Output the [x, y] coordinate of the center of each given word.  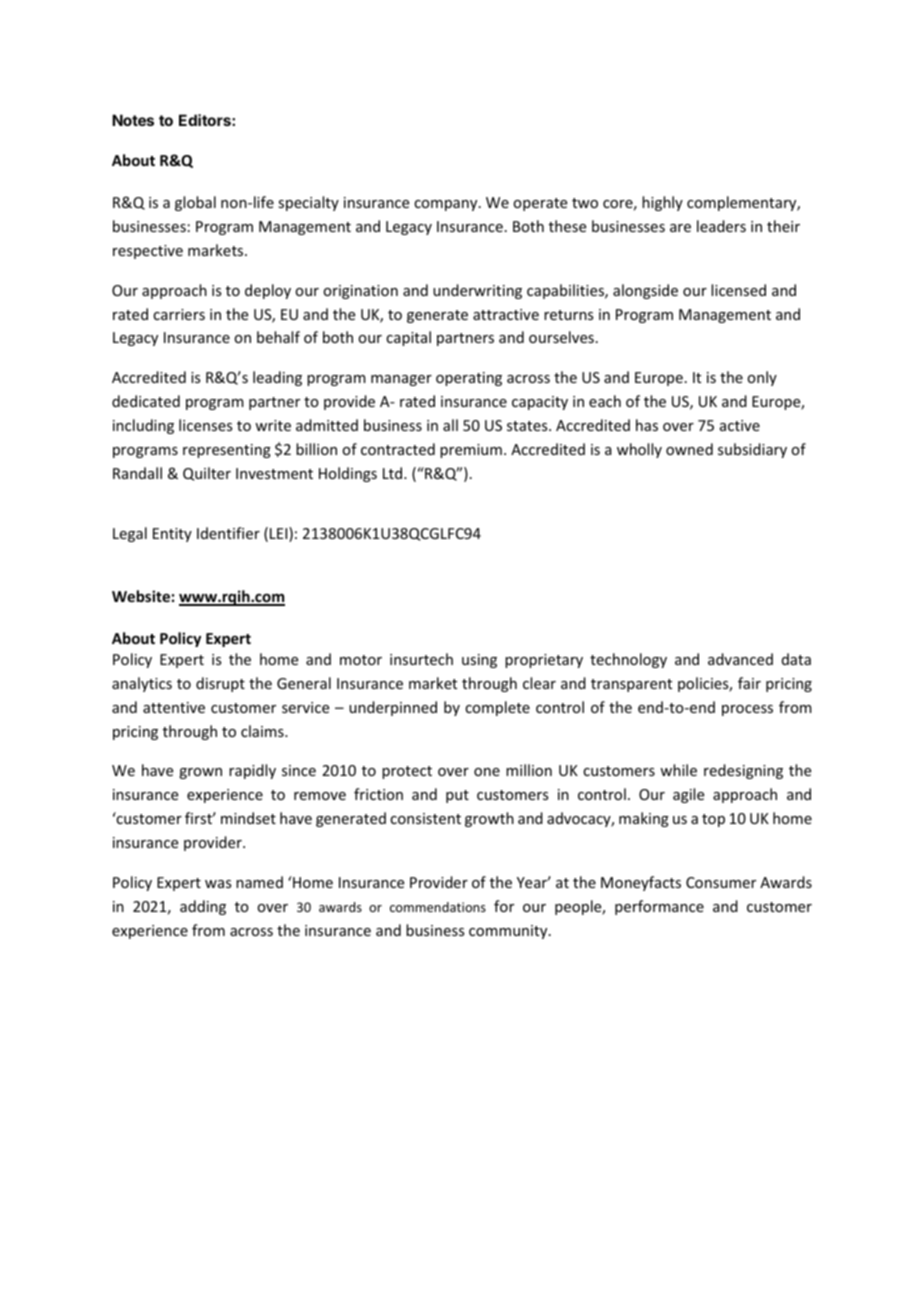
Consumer [721, 882]
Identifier [228, 533]
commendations [438, 907]
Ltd [394, 473]
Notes [133, 120]
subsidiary [752, 450]
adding [203, 907]
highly [662, 203]
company [447, 205]
